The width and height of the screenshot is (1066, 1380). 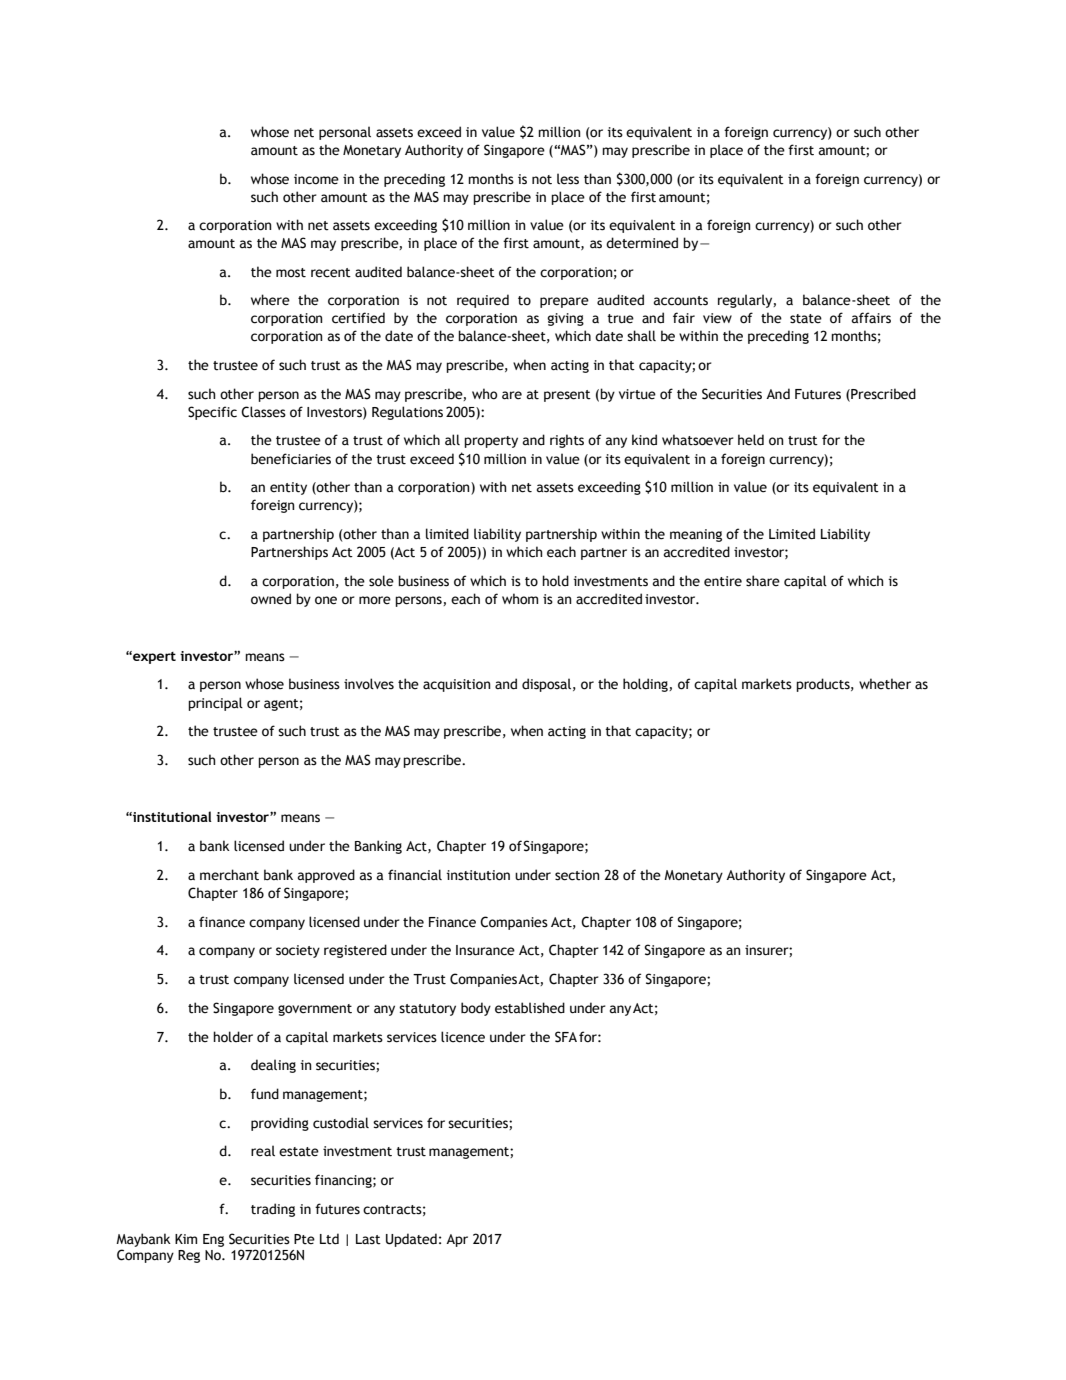 What do you see at coordinates (457, 1240) in the screenshot?
I see `Apr` at bounding box center [457, 1240].
